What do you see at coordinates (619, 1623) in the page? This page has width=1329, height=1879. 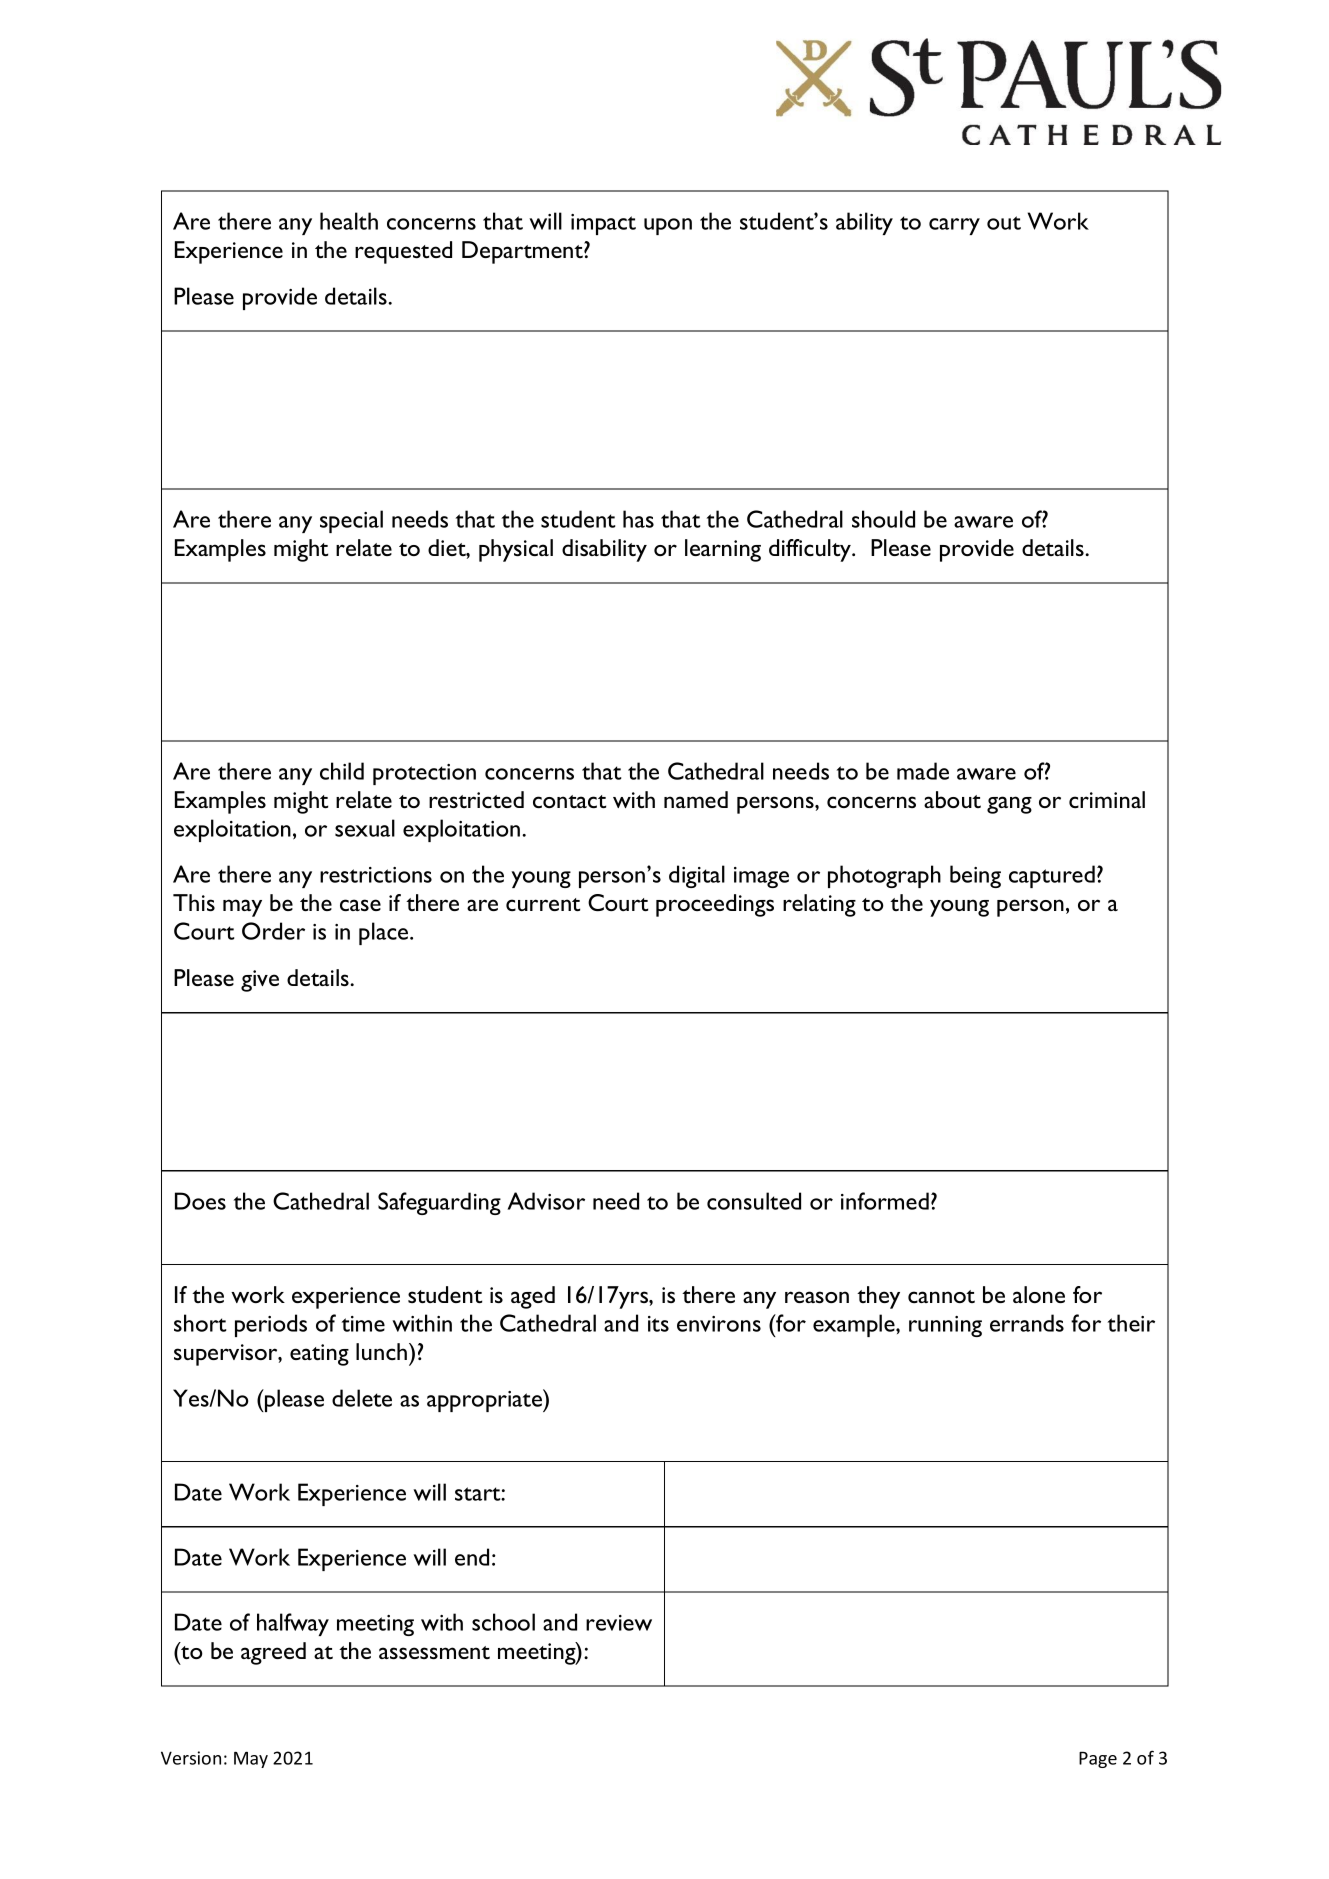 I see `review` at bounding box center [619, 1623].
